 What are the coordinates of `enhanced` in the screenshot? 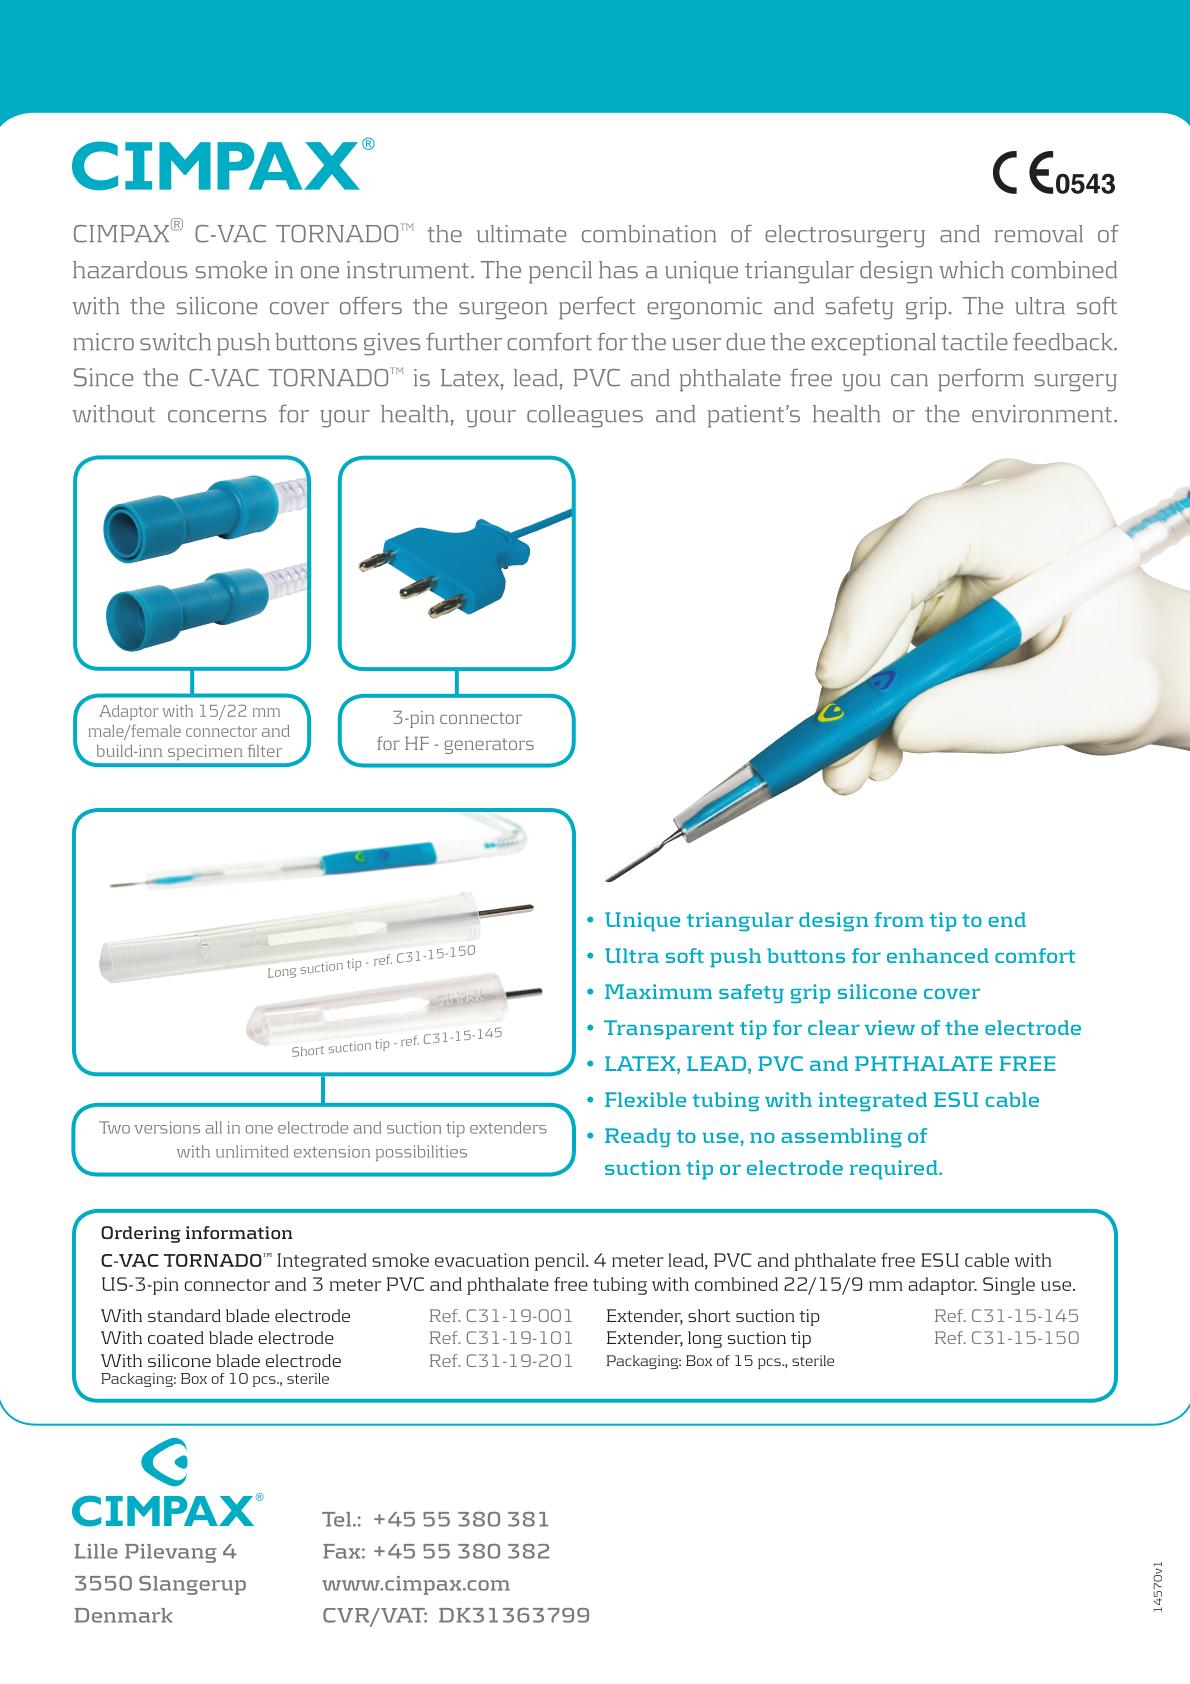 It's located at (938, 955).
